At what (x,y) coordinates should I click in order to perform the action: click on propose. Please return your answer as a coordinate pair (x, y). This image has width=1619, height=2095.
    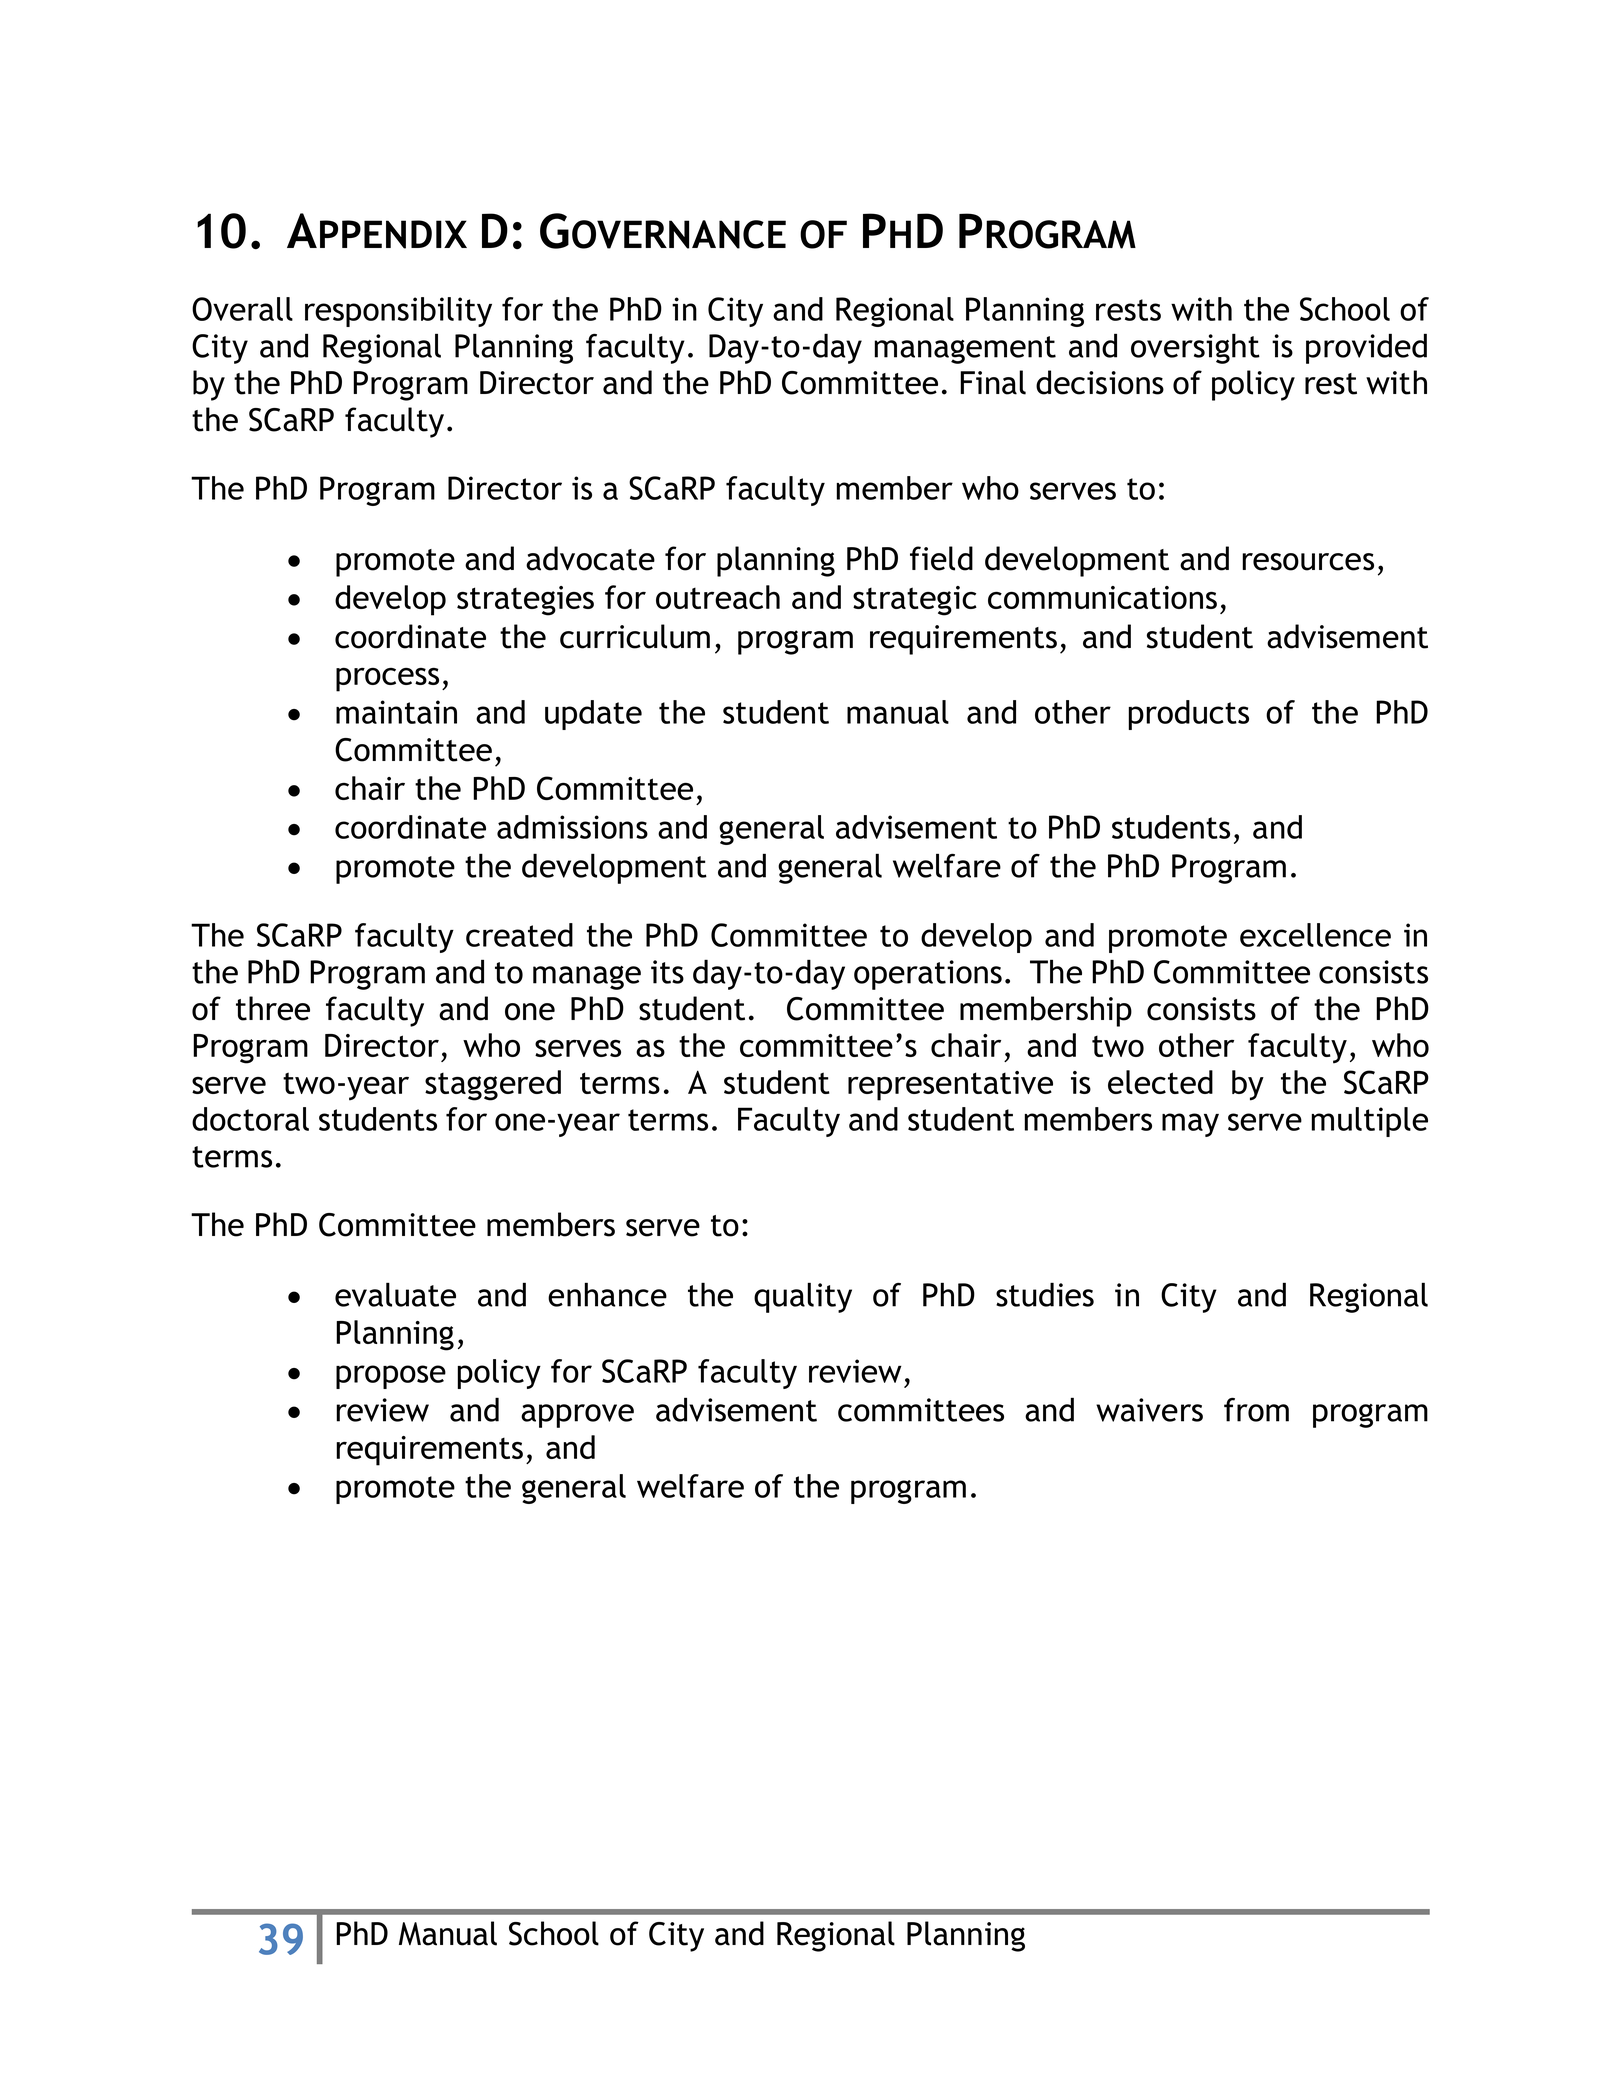
    Looking at the image, I should click on (391, 1377).
